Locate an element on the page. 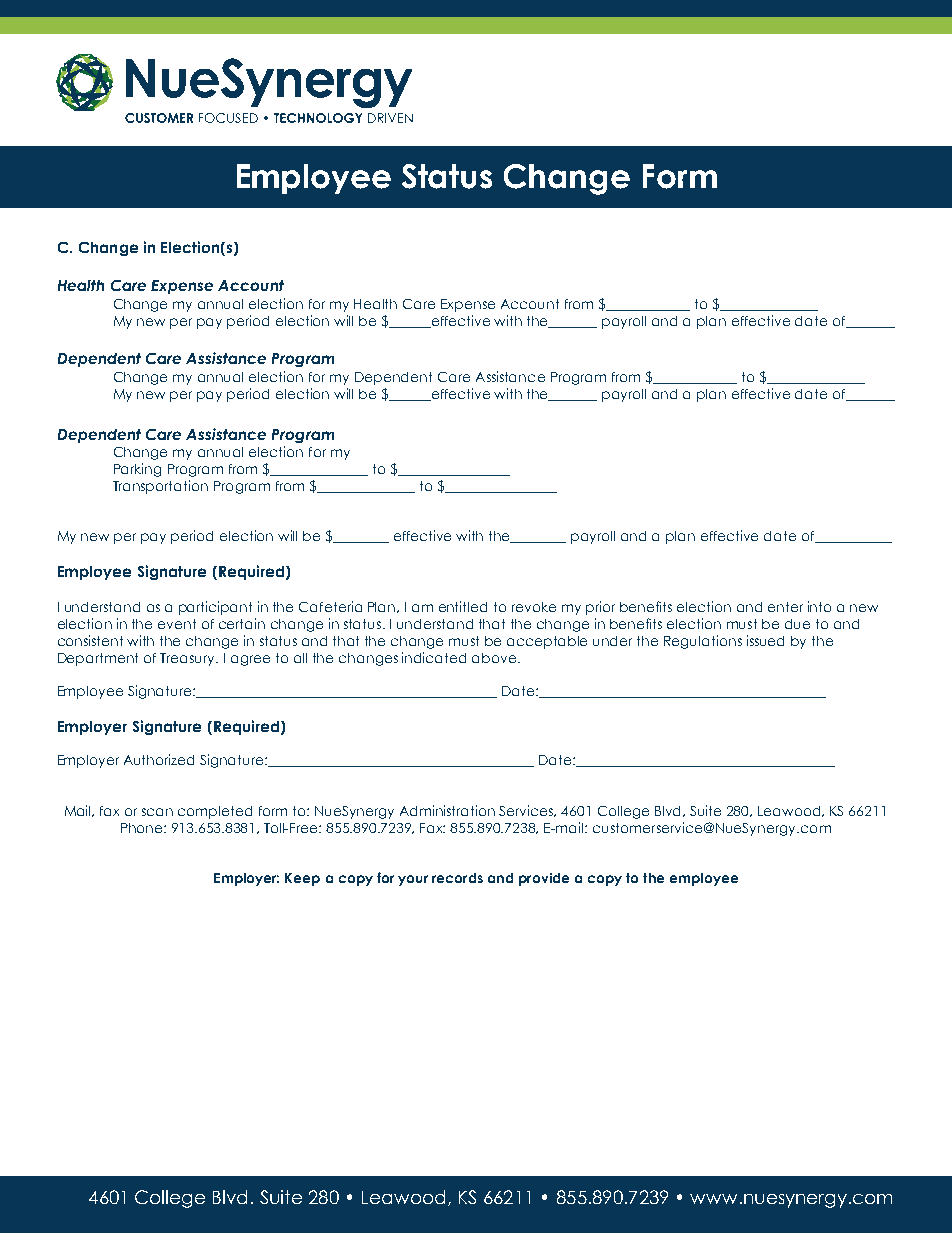 This document has height=1233, width=952. records is located at coordinates (457, 878).
